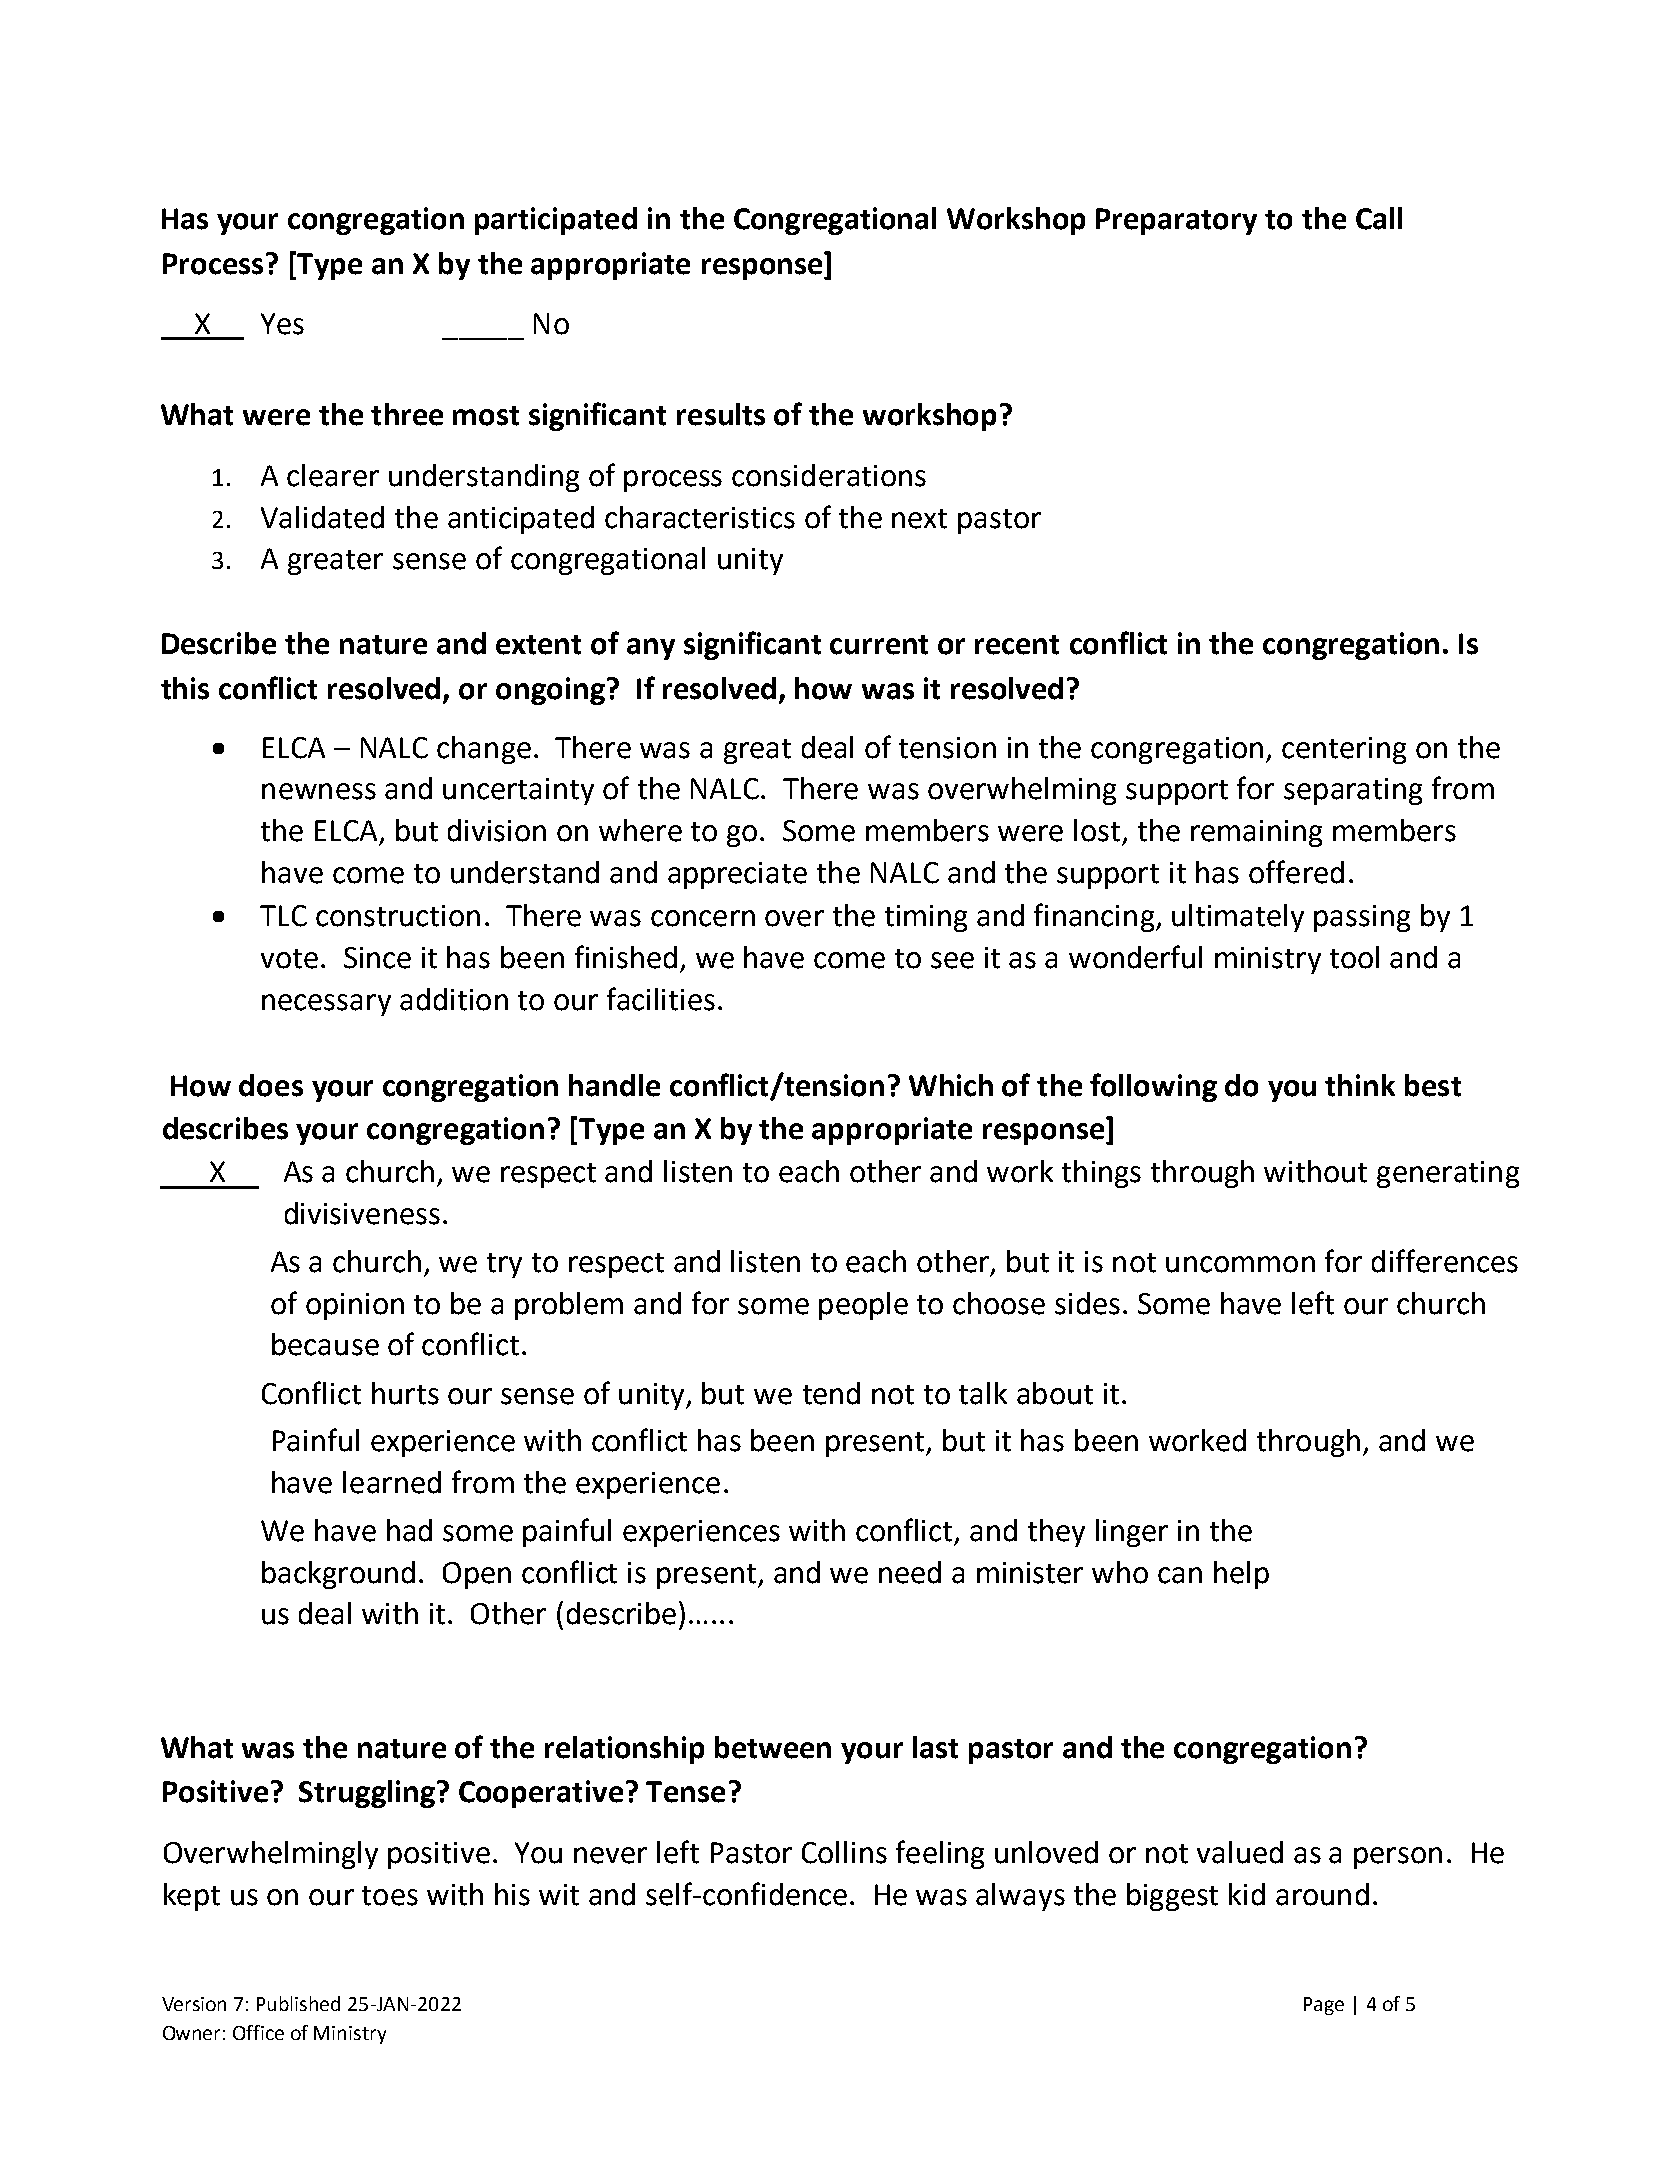 The width and height of the screenshot is (1673, 2166). Describe the element at coordinates (271, 1085) in the screenshot. I see `does` at that location.
